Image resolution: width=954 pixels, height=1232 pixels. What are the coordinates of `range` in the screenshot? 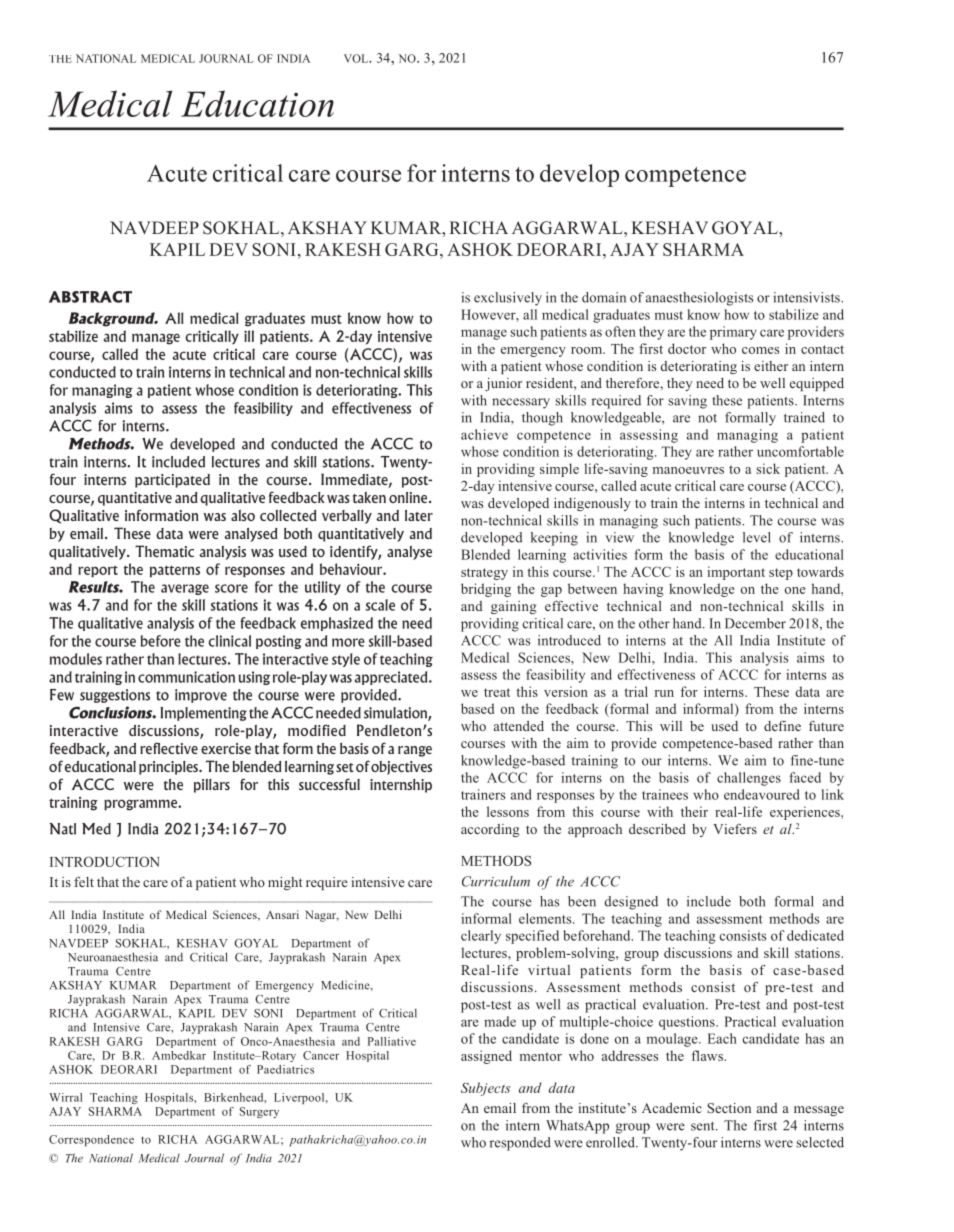 It's located at (415, 751).
